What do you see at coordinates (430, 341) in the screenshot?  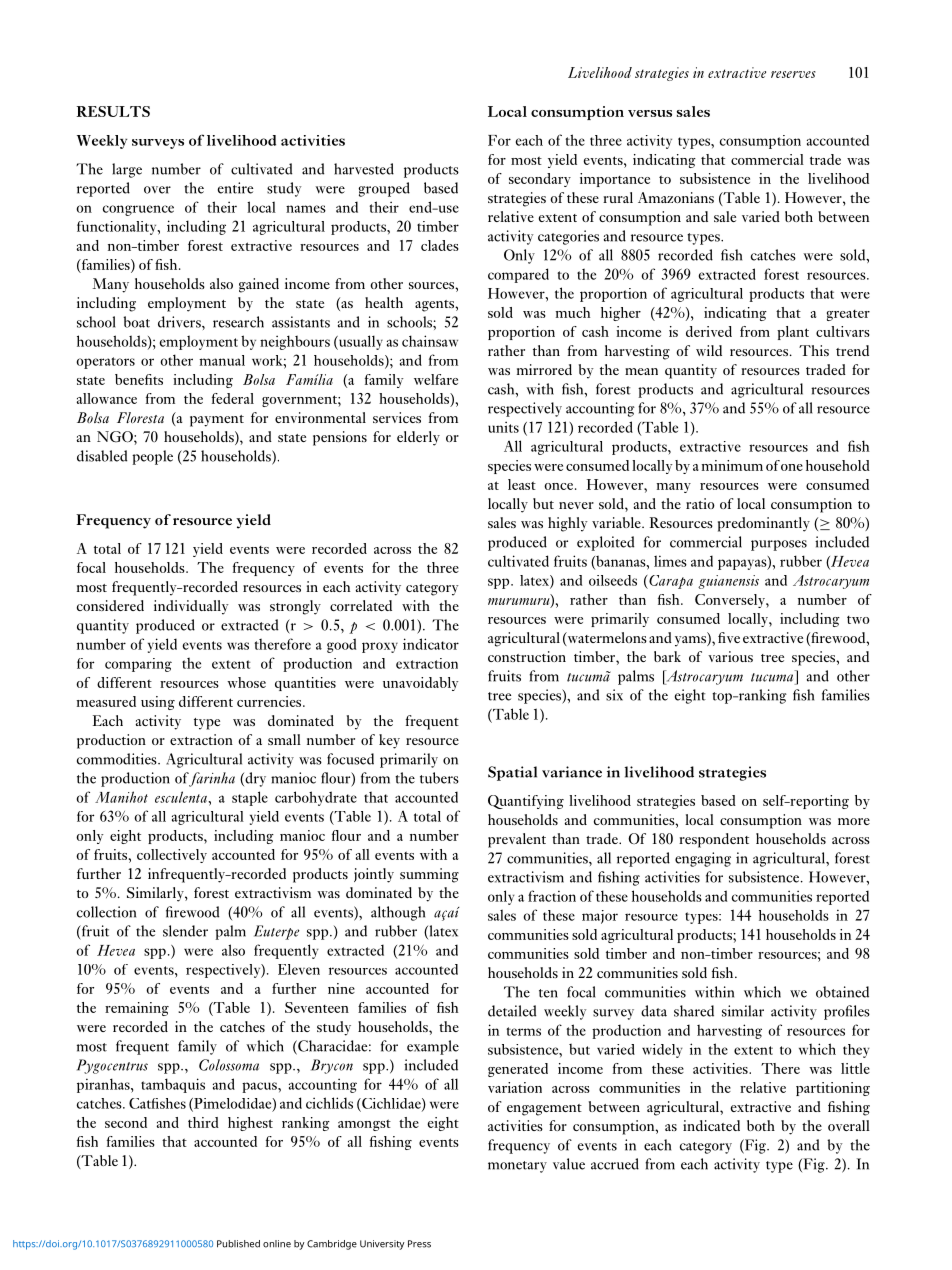 I see `chainsaw` at bounding box center [430, 341].
